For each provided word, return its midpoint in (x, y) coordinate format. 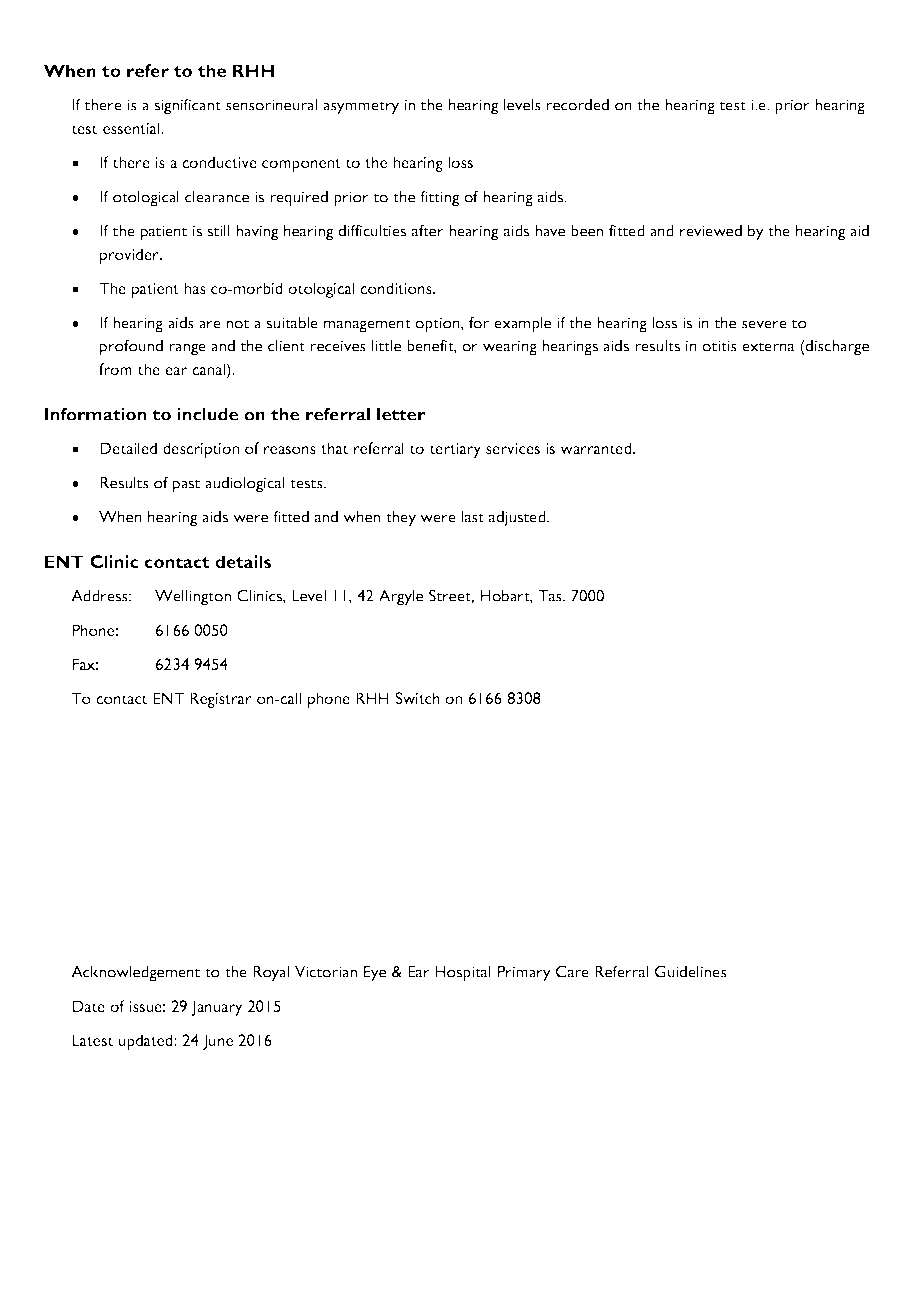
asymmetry (361, 108)
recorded (577, 105)
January (217, 1008)
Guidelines (691, 971)
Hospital (463, 974)
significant (187, 106)
